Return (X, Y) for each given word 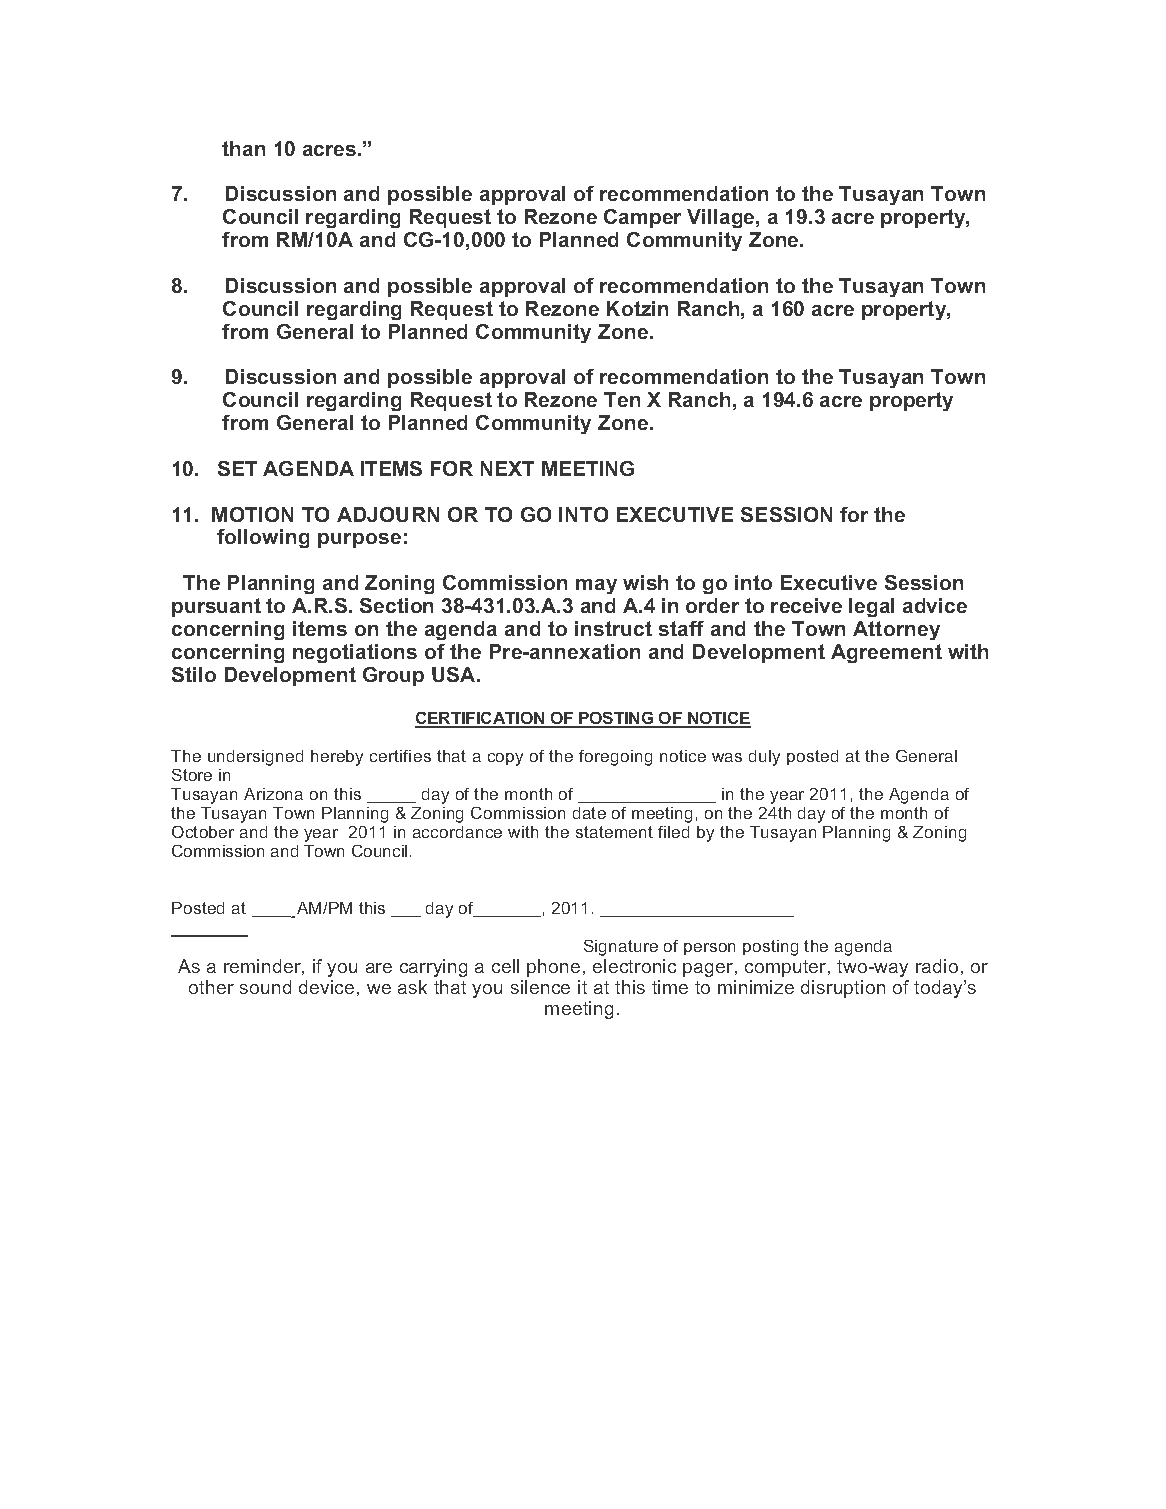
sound (265, 987)
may (596, 586)
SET (237, 468)
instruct (613, 628)
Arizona (273, 794)
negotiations (355, 653)
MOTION (252, 514)
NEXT (507, 468)
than (243, 148)
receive (806, 605)
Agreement (886, 653)
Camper (642, 218)
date (589, 813)
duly (764, 758)
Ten (622, 399)
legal (871, 607)
